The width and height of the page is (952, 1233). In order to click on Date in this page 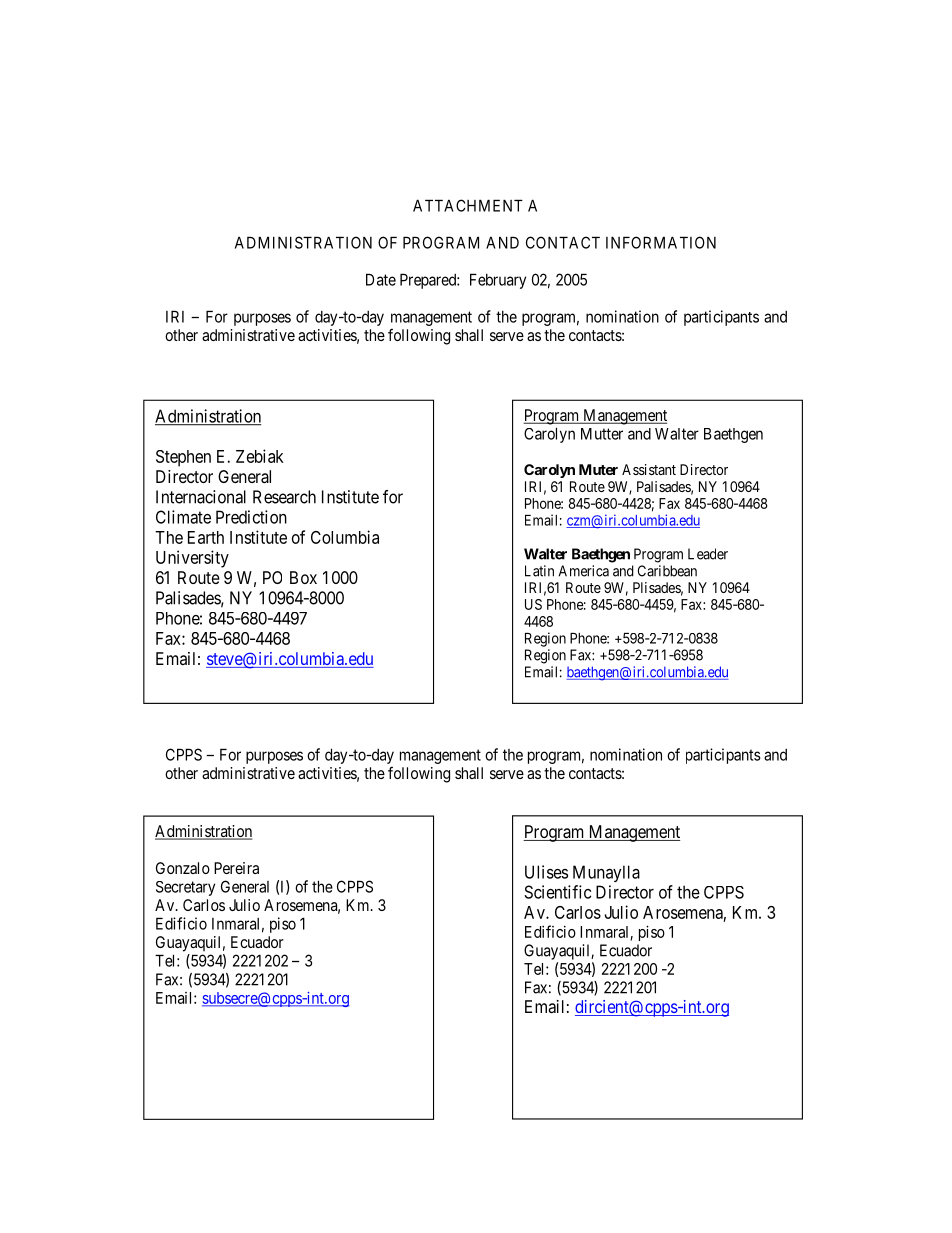, I will do `click(381, 279)`.
